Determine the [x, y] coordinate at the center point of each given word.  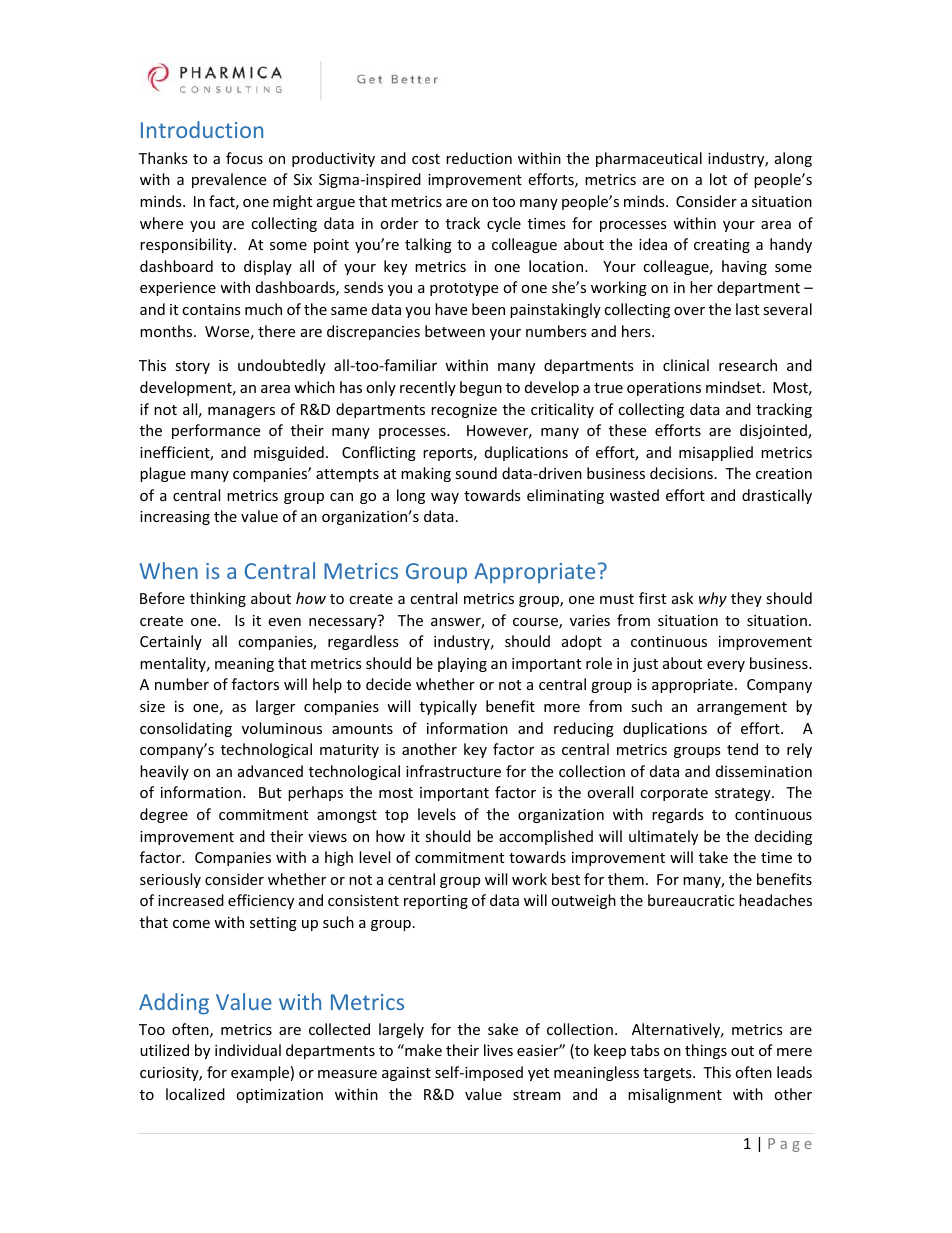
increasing [175, 518]
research [748, 365]
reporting [436, 902]
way [445, 498]
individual [248, 1050]
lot [718, 179]
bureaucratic [691, 900]
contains [211, 309]
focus [244, 158]
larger [275, 707]
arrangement [742, 708]
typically [448, 707]
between [455, 331]
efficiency [261, 901]
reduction [479, 158]
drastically [777, 496]
